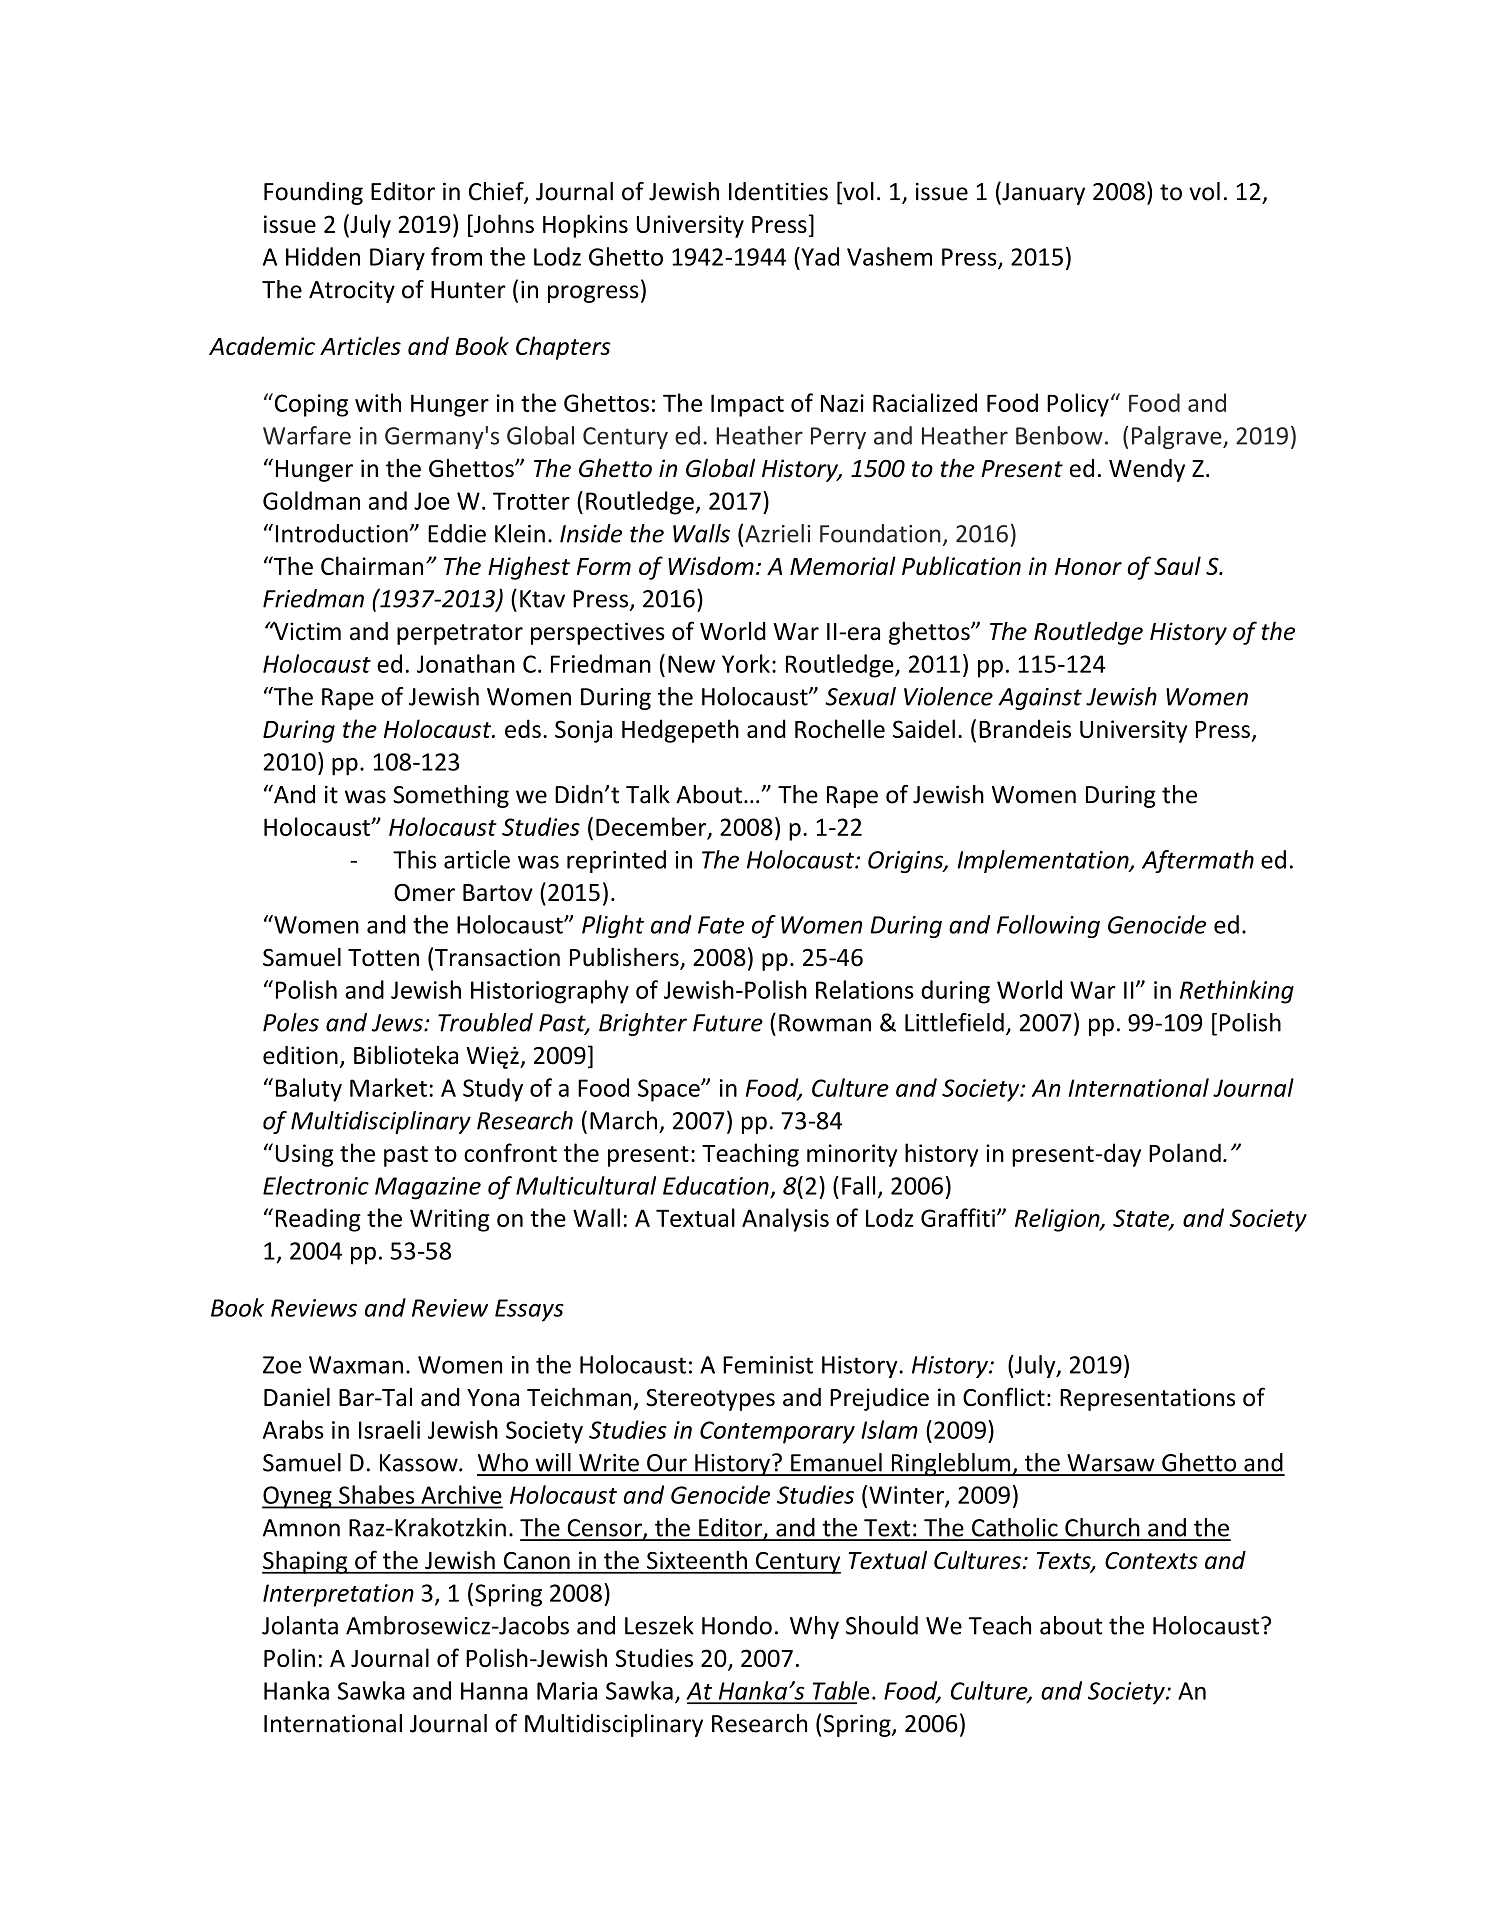  Describe the element at coordinates (778, 191) in the document. I see `Identities` at that location.
